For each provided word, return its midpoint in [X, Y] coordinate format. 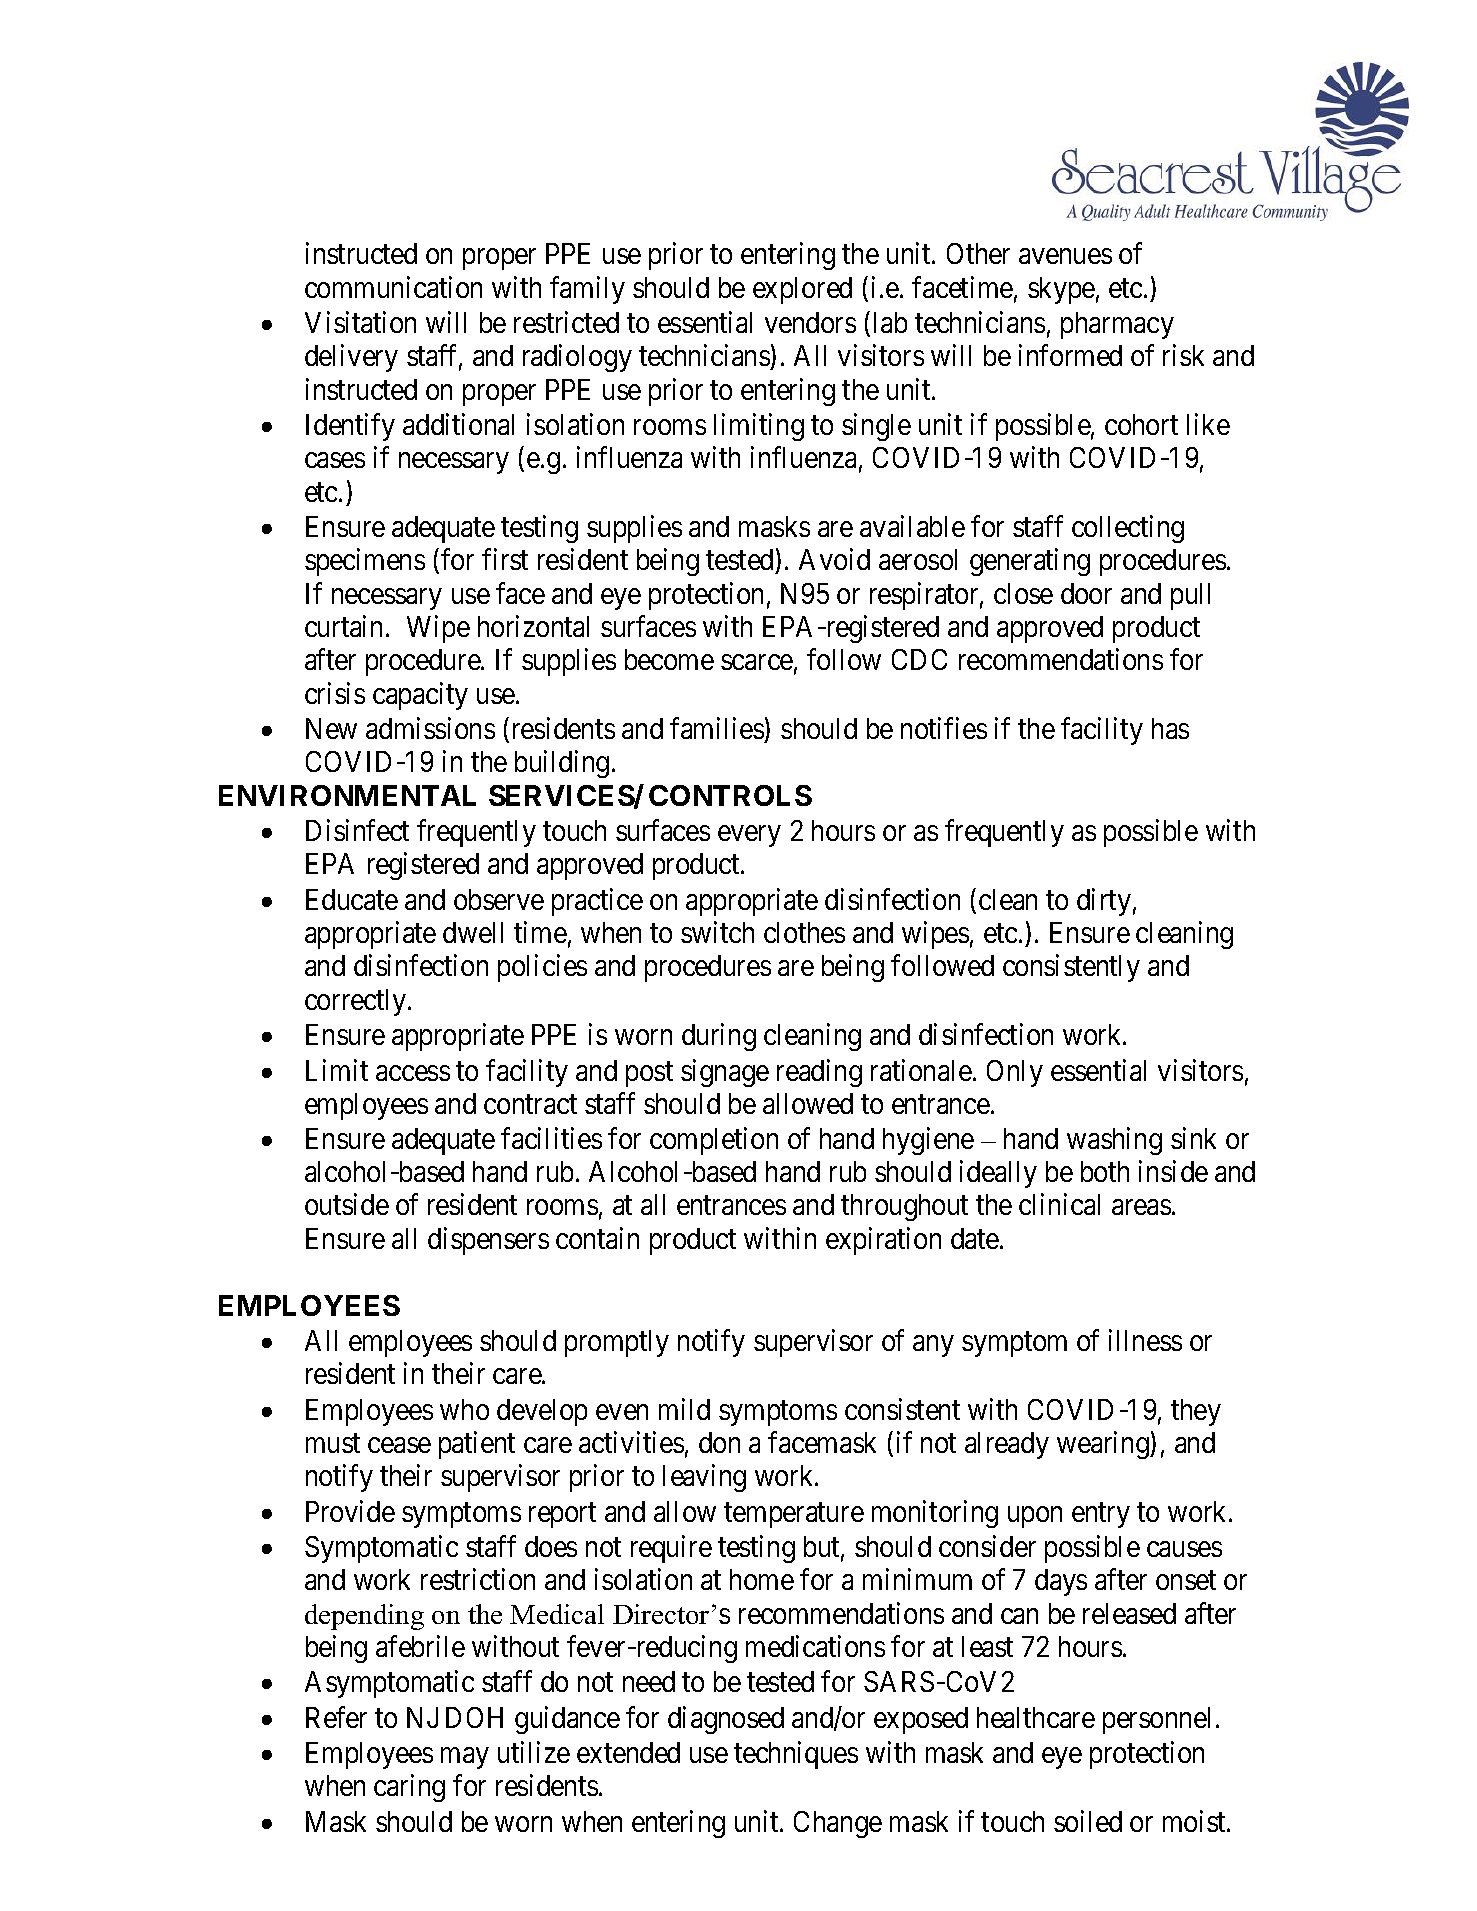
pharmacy [1117, 325]
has [1170, 728]
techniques [796, 1755]
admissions [430, 728]
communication [393, 287]
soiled [1088, 1821]
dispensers [488, 1241]
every [749, 836]
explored [802, 290]
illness [1145, 1340]
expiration [883, 1241]
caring [409, 1788]
